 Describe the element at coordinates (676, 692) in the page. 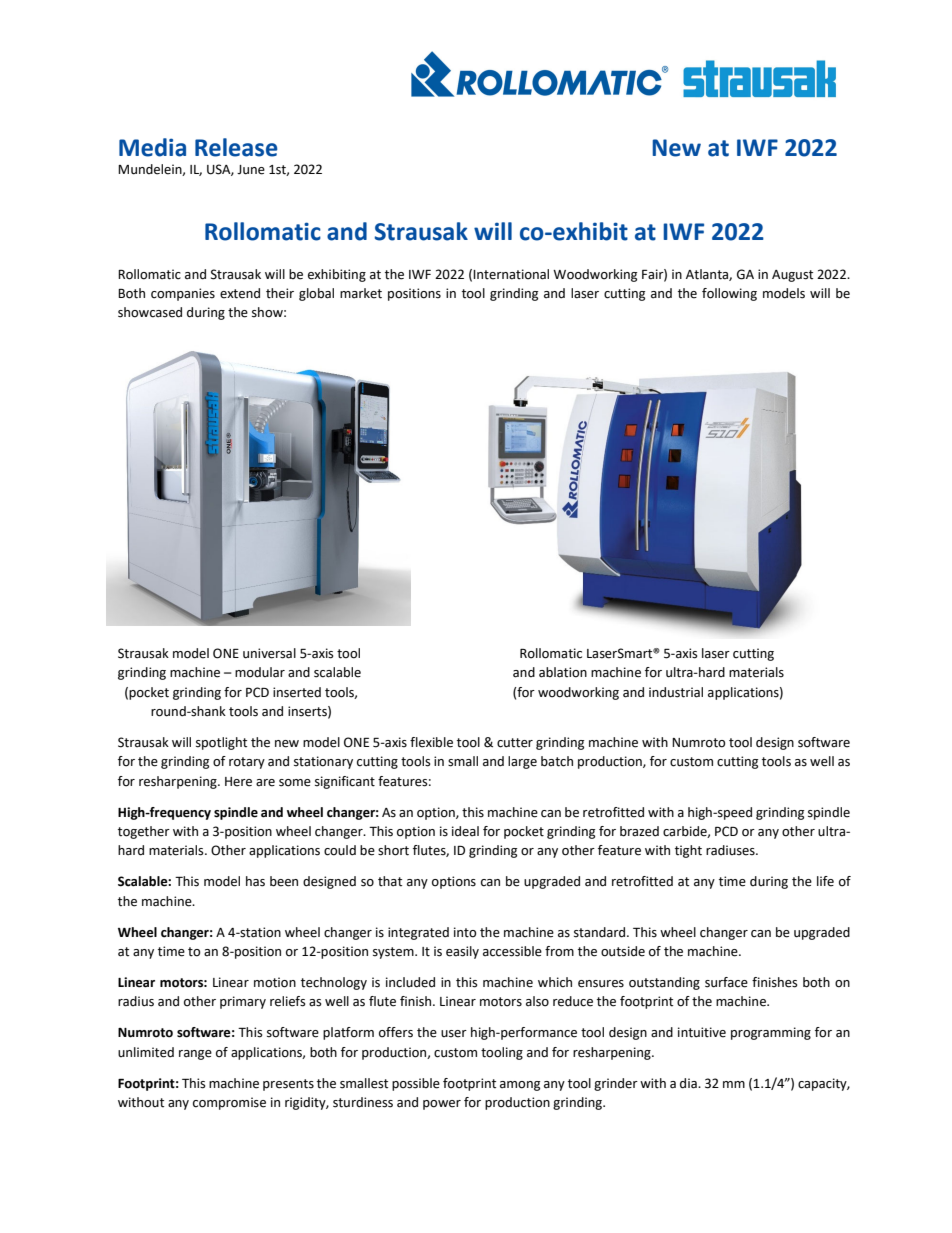

I see `industrial` at that location.
